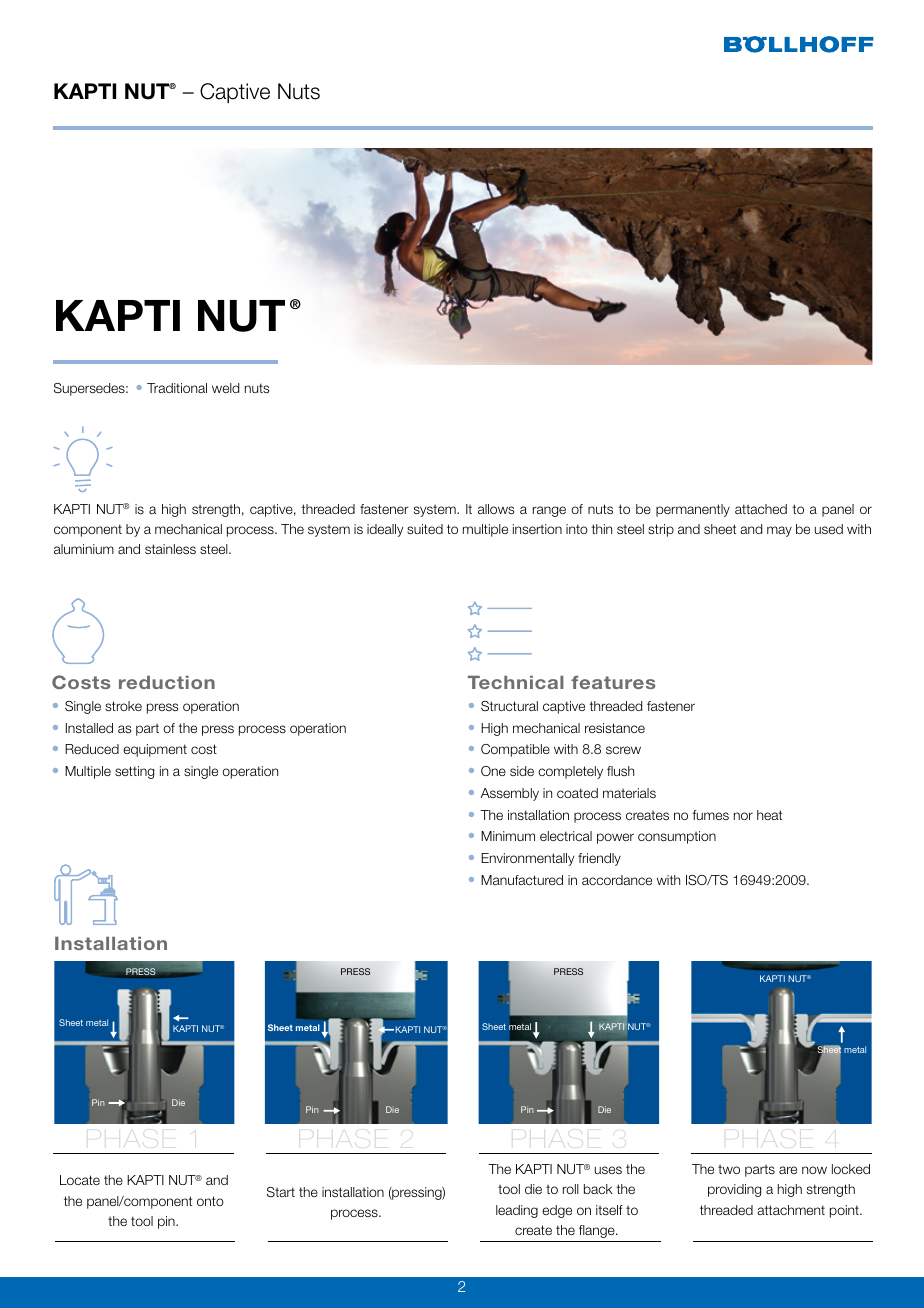 The image size is (924, 1308). What do you see at coordinates (177, 388) in the screenshot?
I see `Traditional` at bounding box center [177, 388].
